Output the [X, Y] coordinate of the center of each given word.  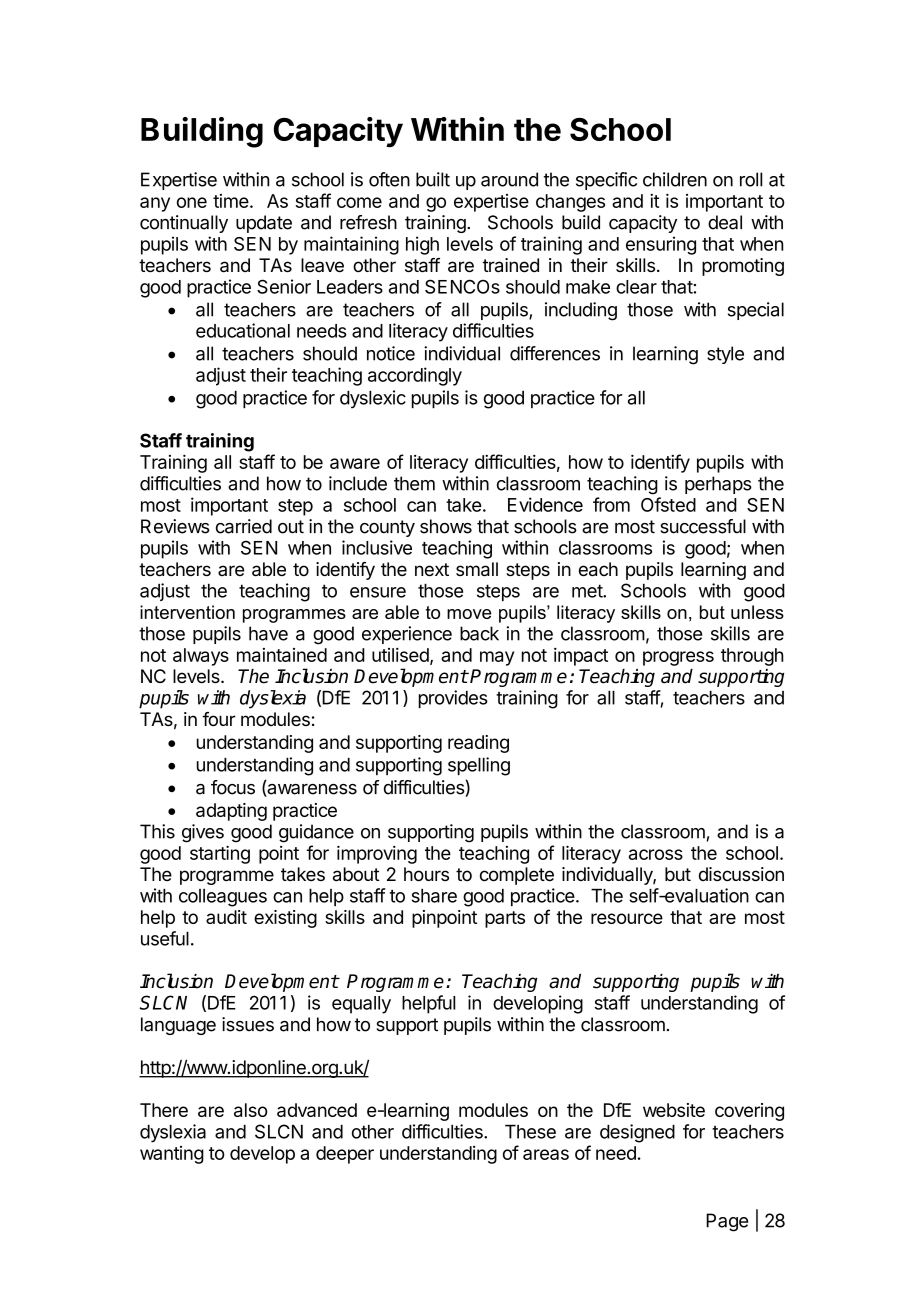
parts [505, 919]
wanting [172, 1155]
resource [627, 918]
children [675, 179]
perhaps [718, 485]
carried [244, 526]
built [433, 179]
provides [453, 699]
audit [226, 917]
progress [678, 658]
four [219, 719]
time [231, 201]
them [414, 483]
